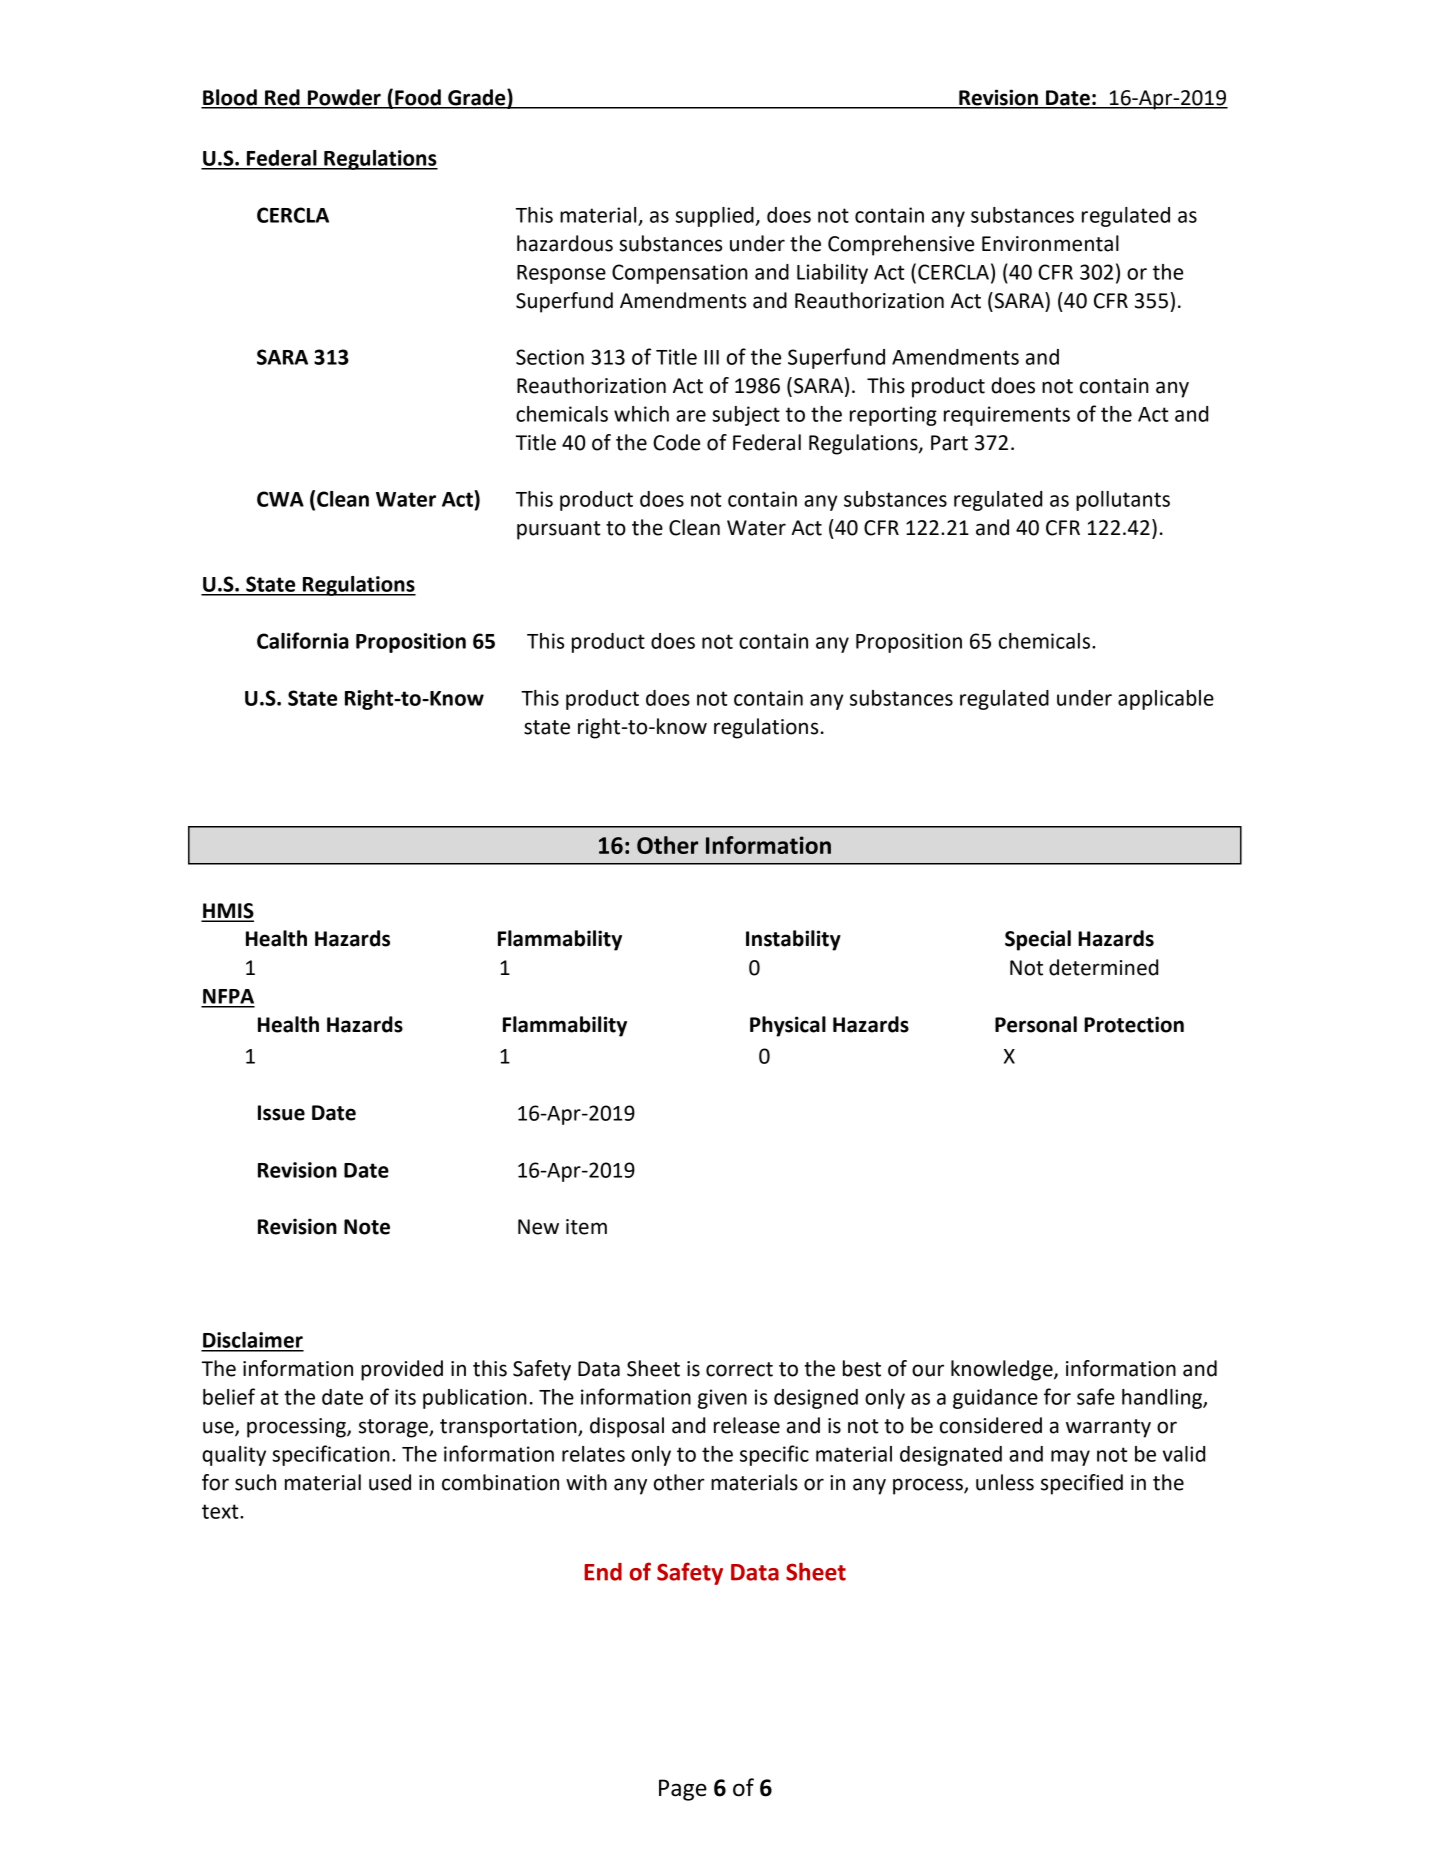  What do you see at coordinates (1038, 940) in the document?
I see `Special` at bounding box center [1038, 940].
